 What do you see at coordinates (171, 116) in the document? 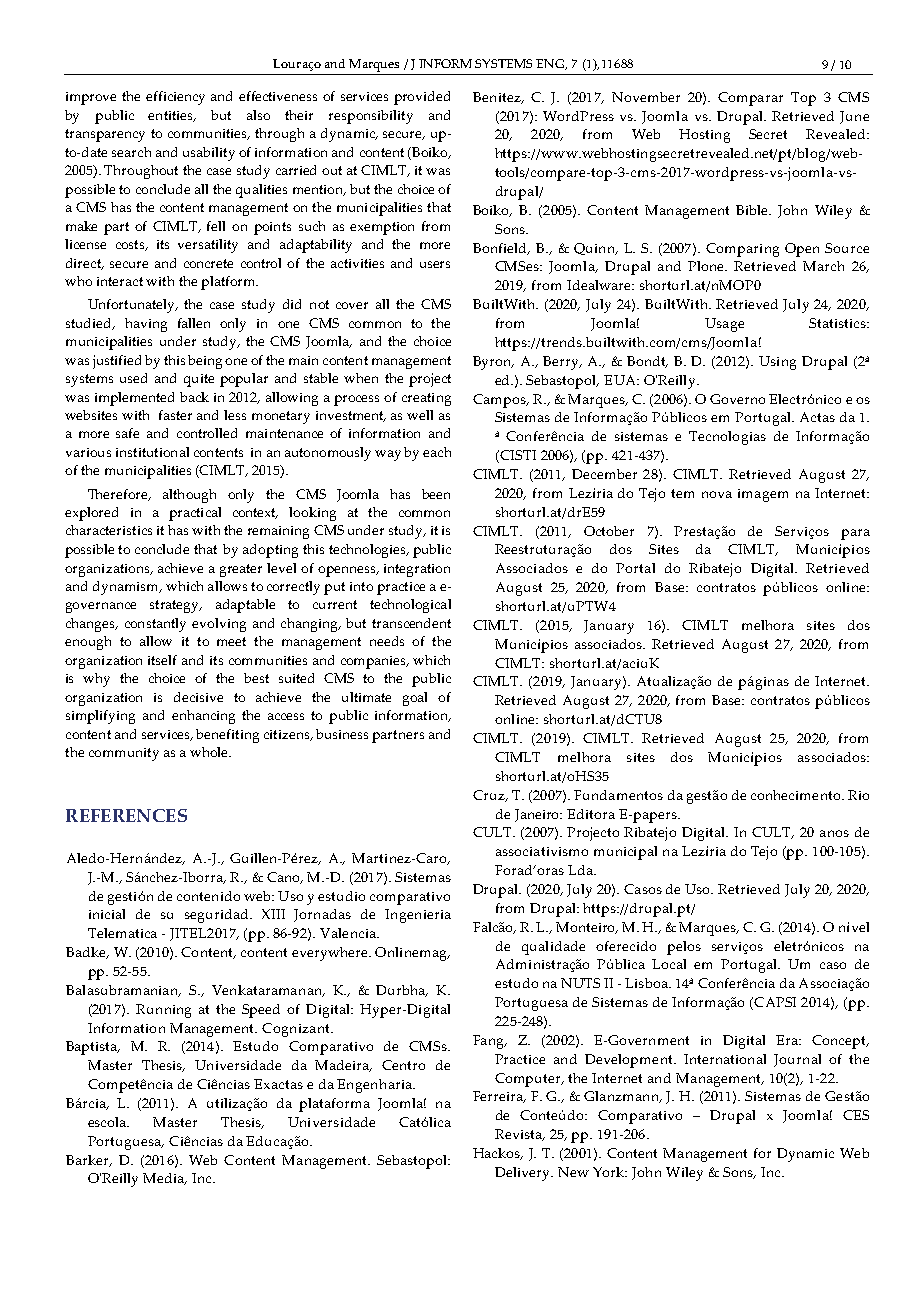
I see `entities` at bounding box center [171, 116].
